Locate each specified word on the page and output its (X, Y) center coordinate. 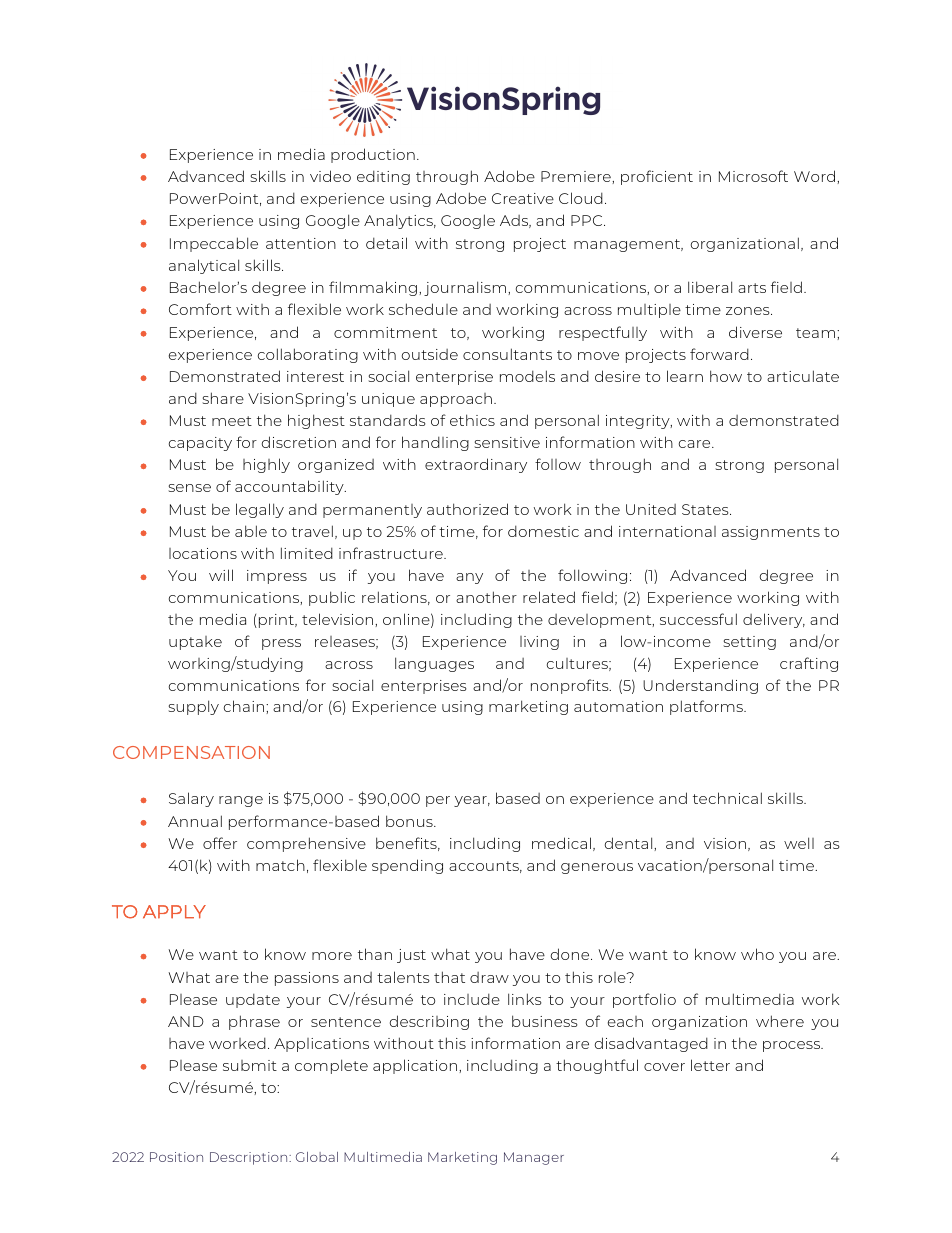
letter (710, 1065)
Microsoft (753, 176)
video (330, 176)
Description (250, 1158)
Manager (534, 1158)
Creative (523, 198)
